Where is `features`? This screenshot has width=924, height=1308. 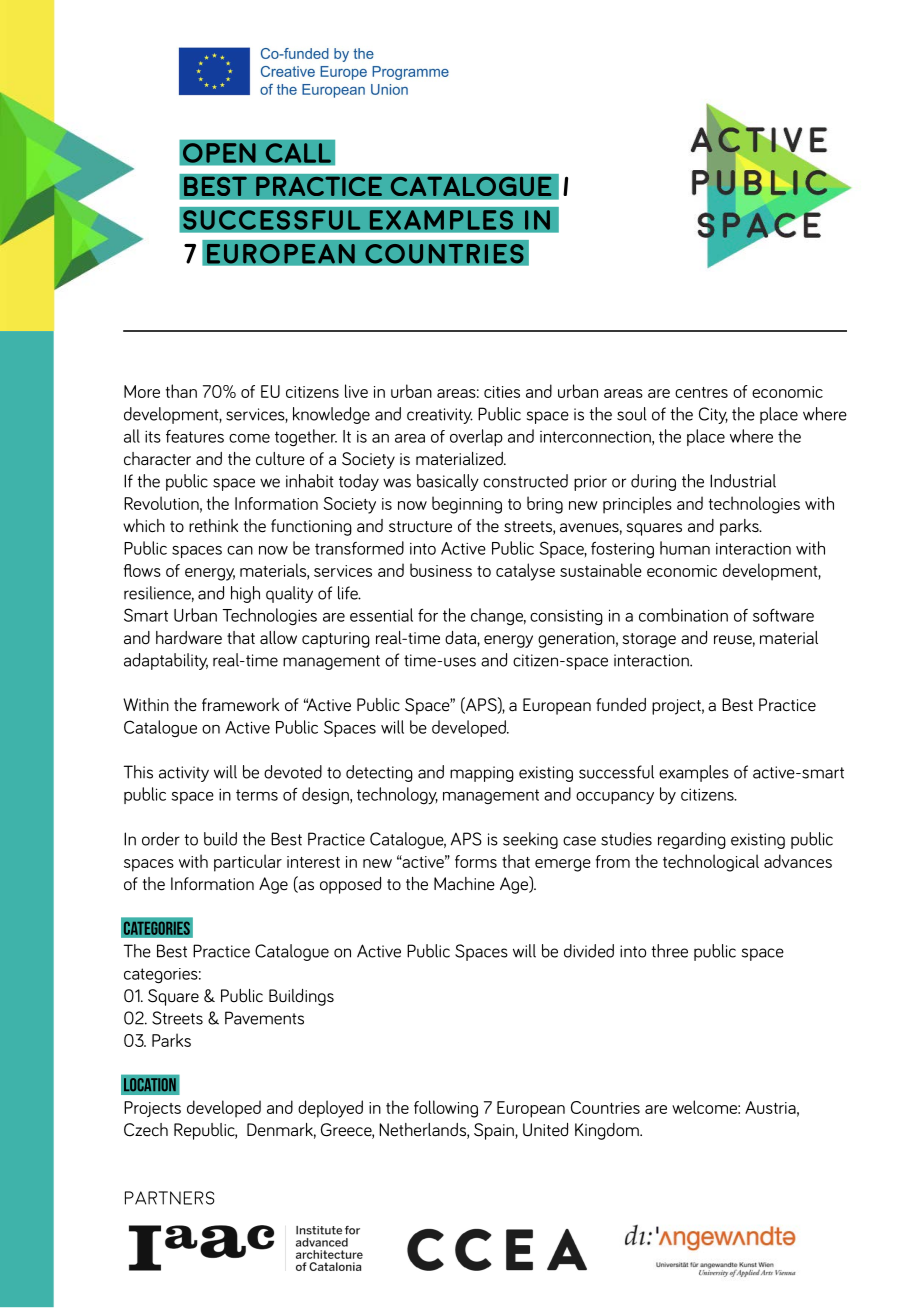
features is located at coordinates (195, 436).
